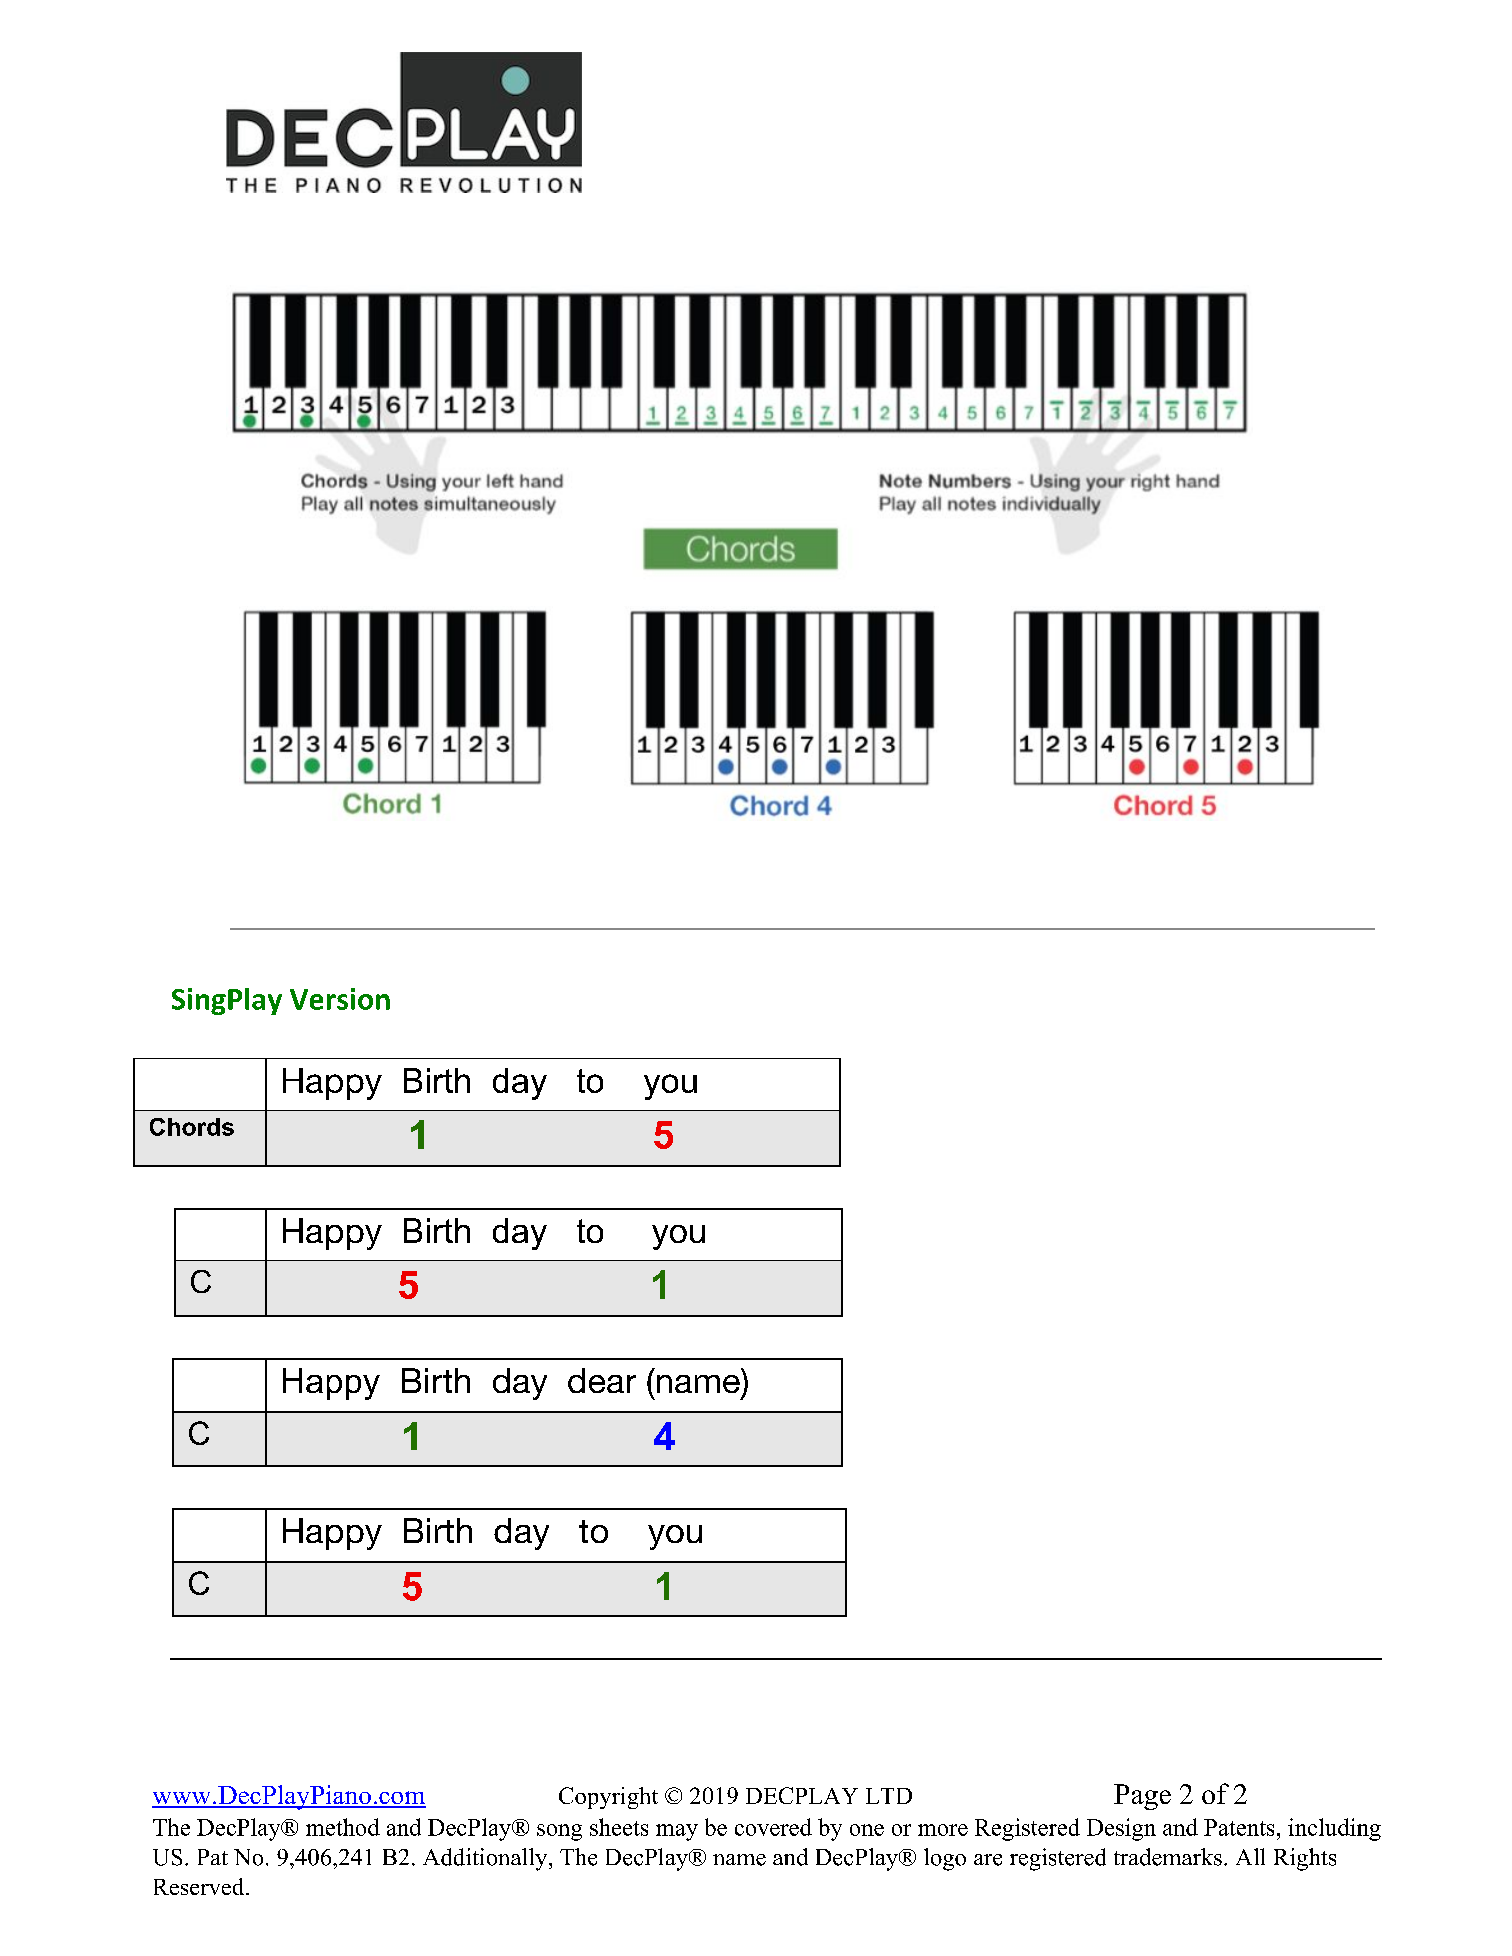 This screenshot has height=1956, width=1512. Describe the element at coordinates (619, 1827) in the screenshot. I see `sheets` at that location.
